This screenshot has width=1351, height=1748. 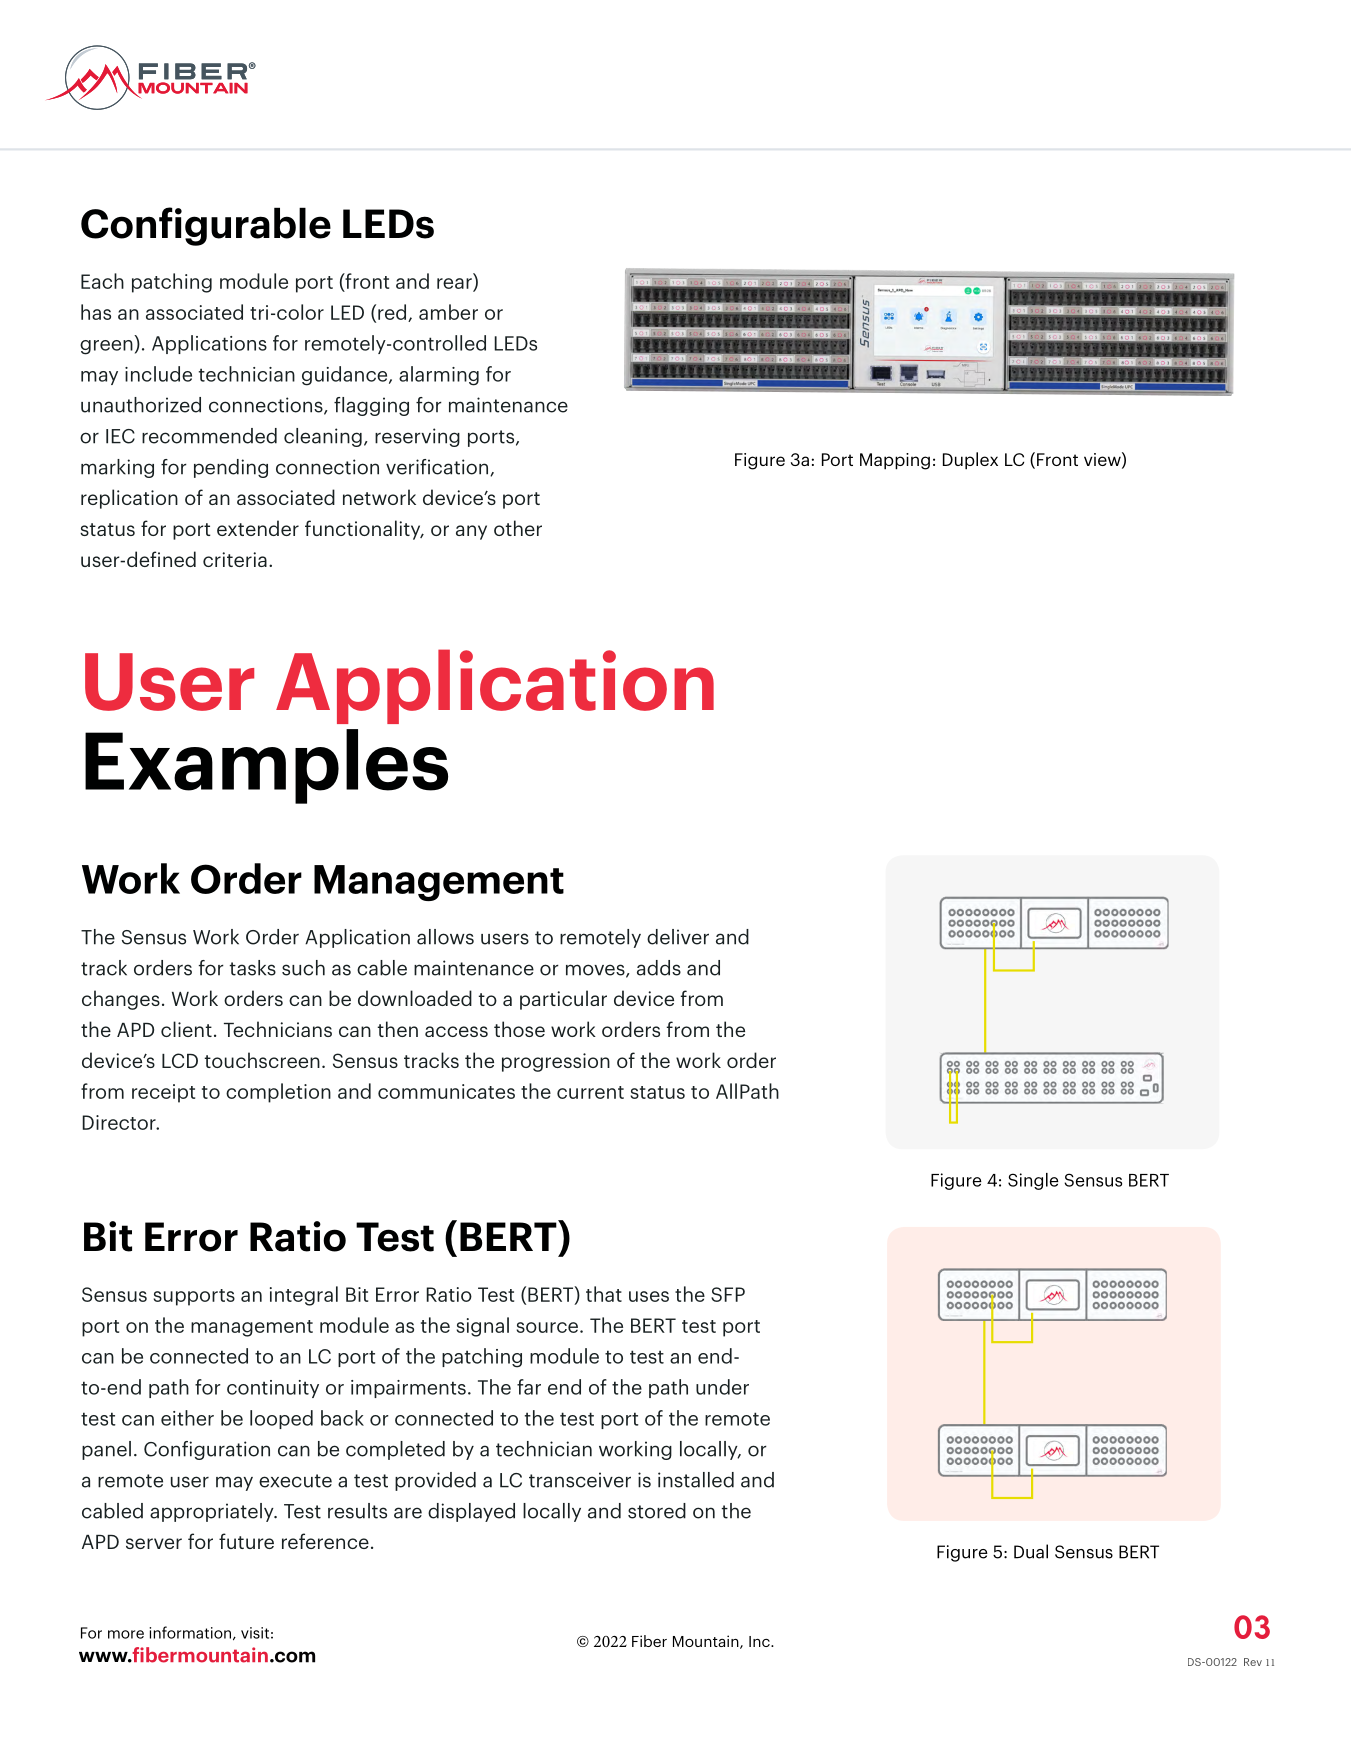 What do you see at coordinates (235, 559) in the screenshot?
I see `criteria` at bounding box center [235, 559].
